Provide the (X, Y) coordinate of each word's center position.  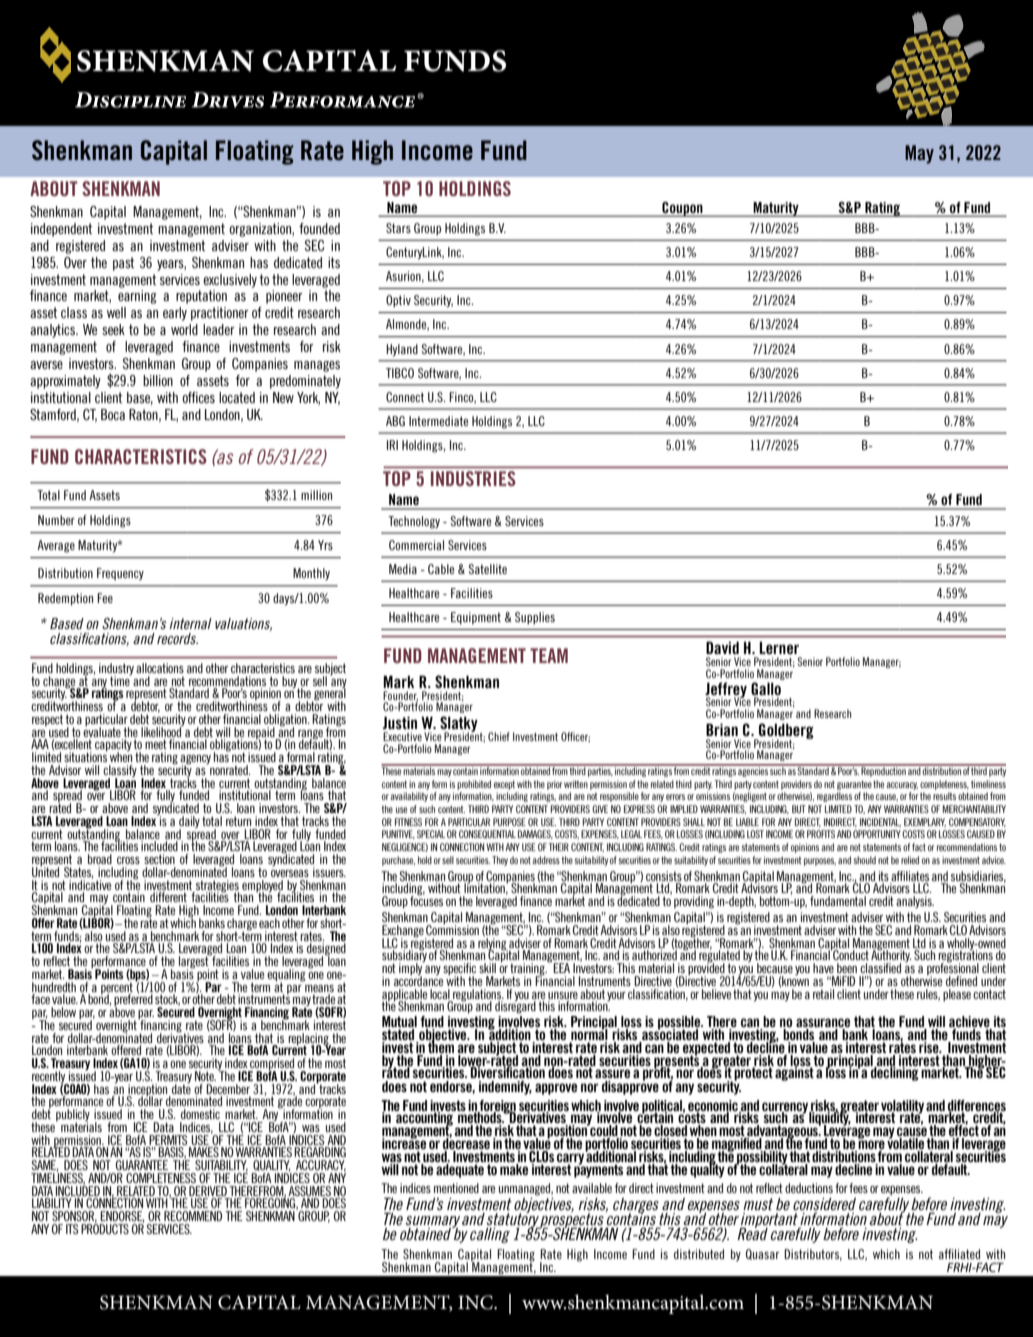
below (63, 1012)
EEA (561, 968)
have (823, 968)
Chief (499, 736)
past (123, 264)
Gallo (766, 688)
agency (195, 761)
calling (490, 1235)
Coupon (682, 209)
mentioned (456, 1188)
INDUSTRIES (473, 478)
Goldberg (785, 732)
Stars (398, 228)
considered (824, 1205)
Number (56, 520)
